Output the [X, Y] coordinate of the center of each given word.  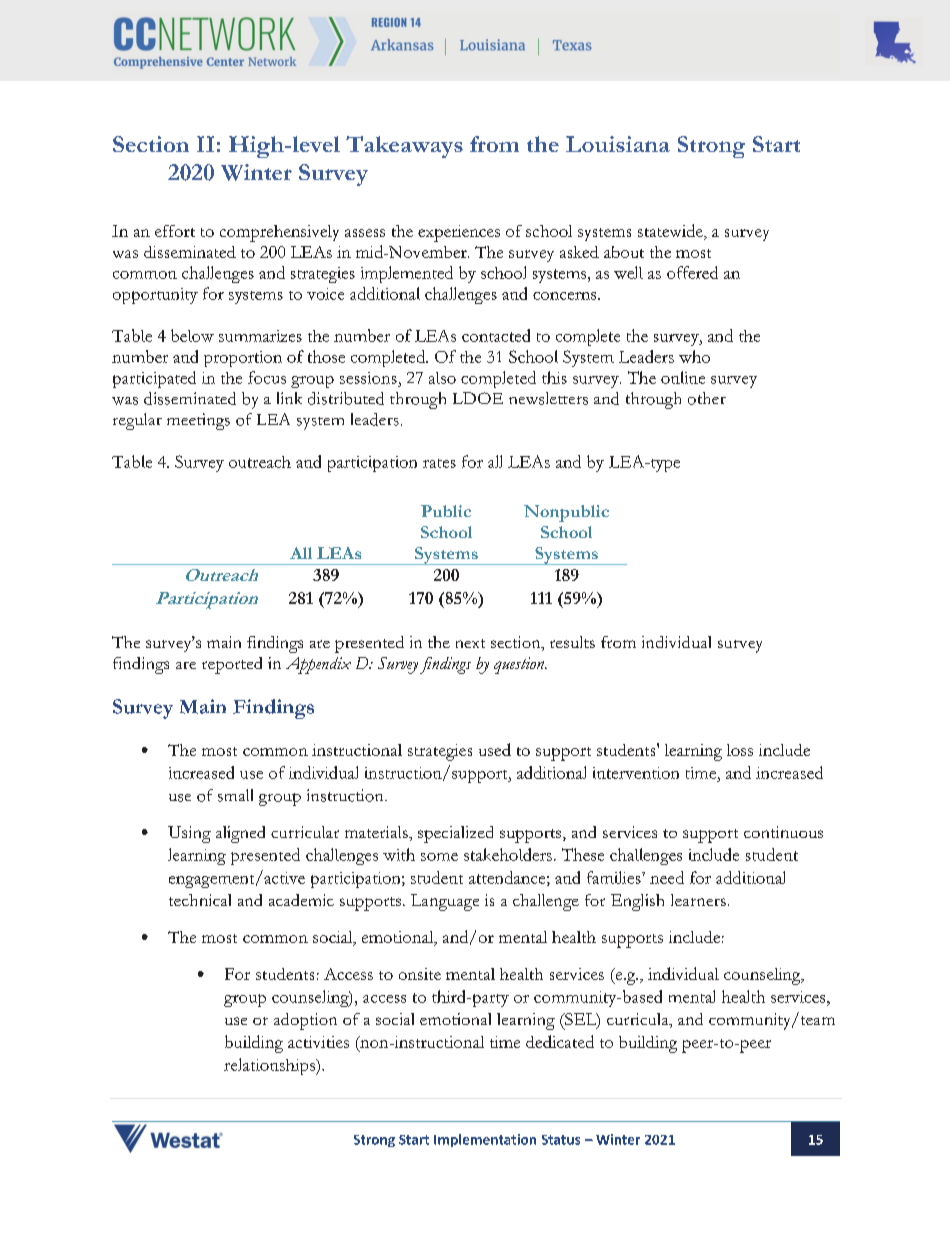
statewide [671, 232]
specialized [455, 834]
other [707, 398]
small [235, 795]
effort [175, 231]
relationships [270, 1066]
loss [740, 750]
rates [439, 463]
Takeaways [404, 147]
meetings [198, 421]
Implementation [485, 1140]
